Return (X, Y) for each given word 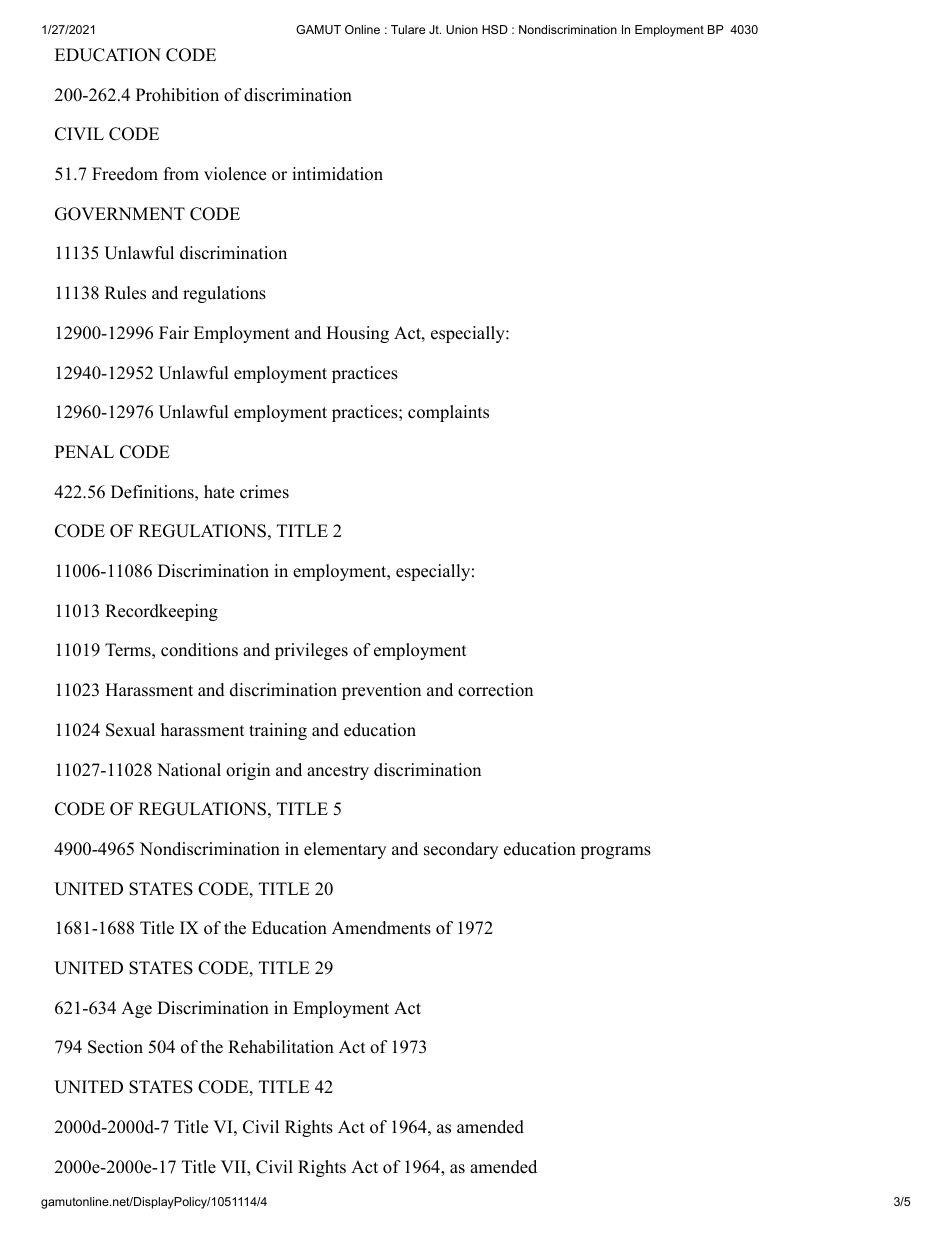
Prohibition (177, 95)
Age (136, 1009)
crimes (264, 492)
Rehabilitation (281, 1047)
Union (462, 29)
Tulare (408, 29)
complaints (448, 413)
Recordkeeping (161, 612)
